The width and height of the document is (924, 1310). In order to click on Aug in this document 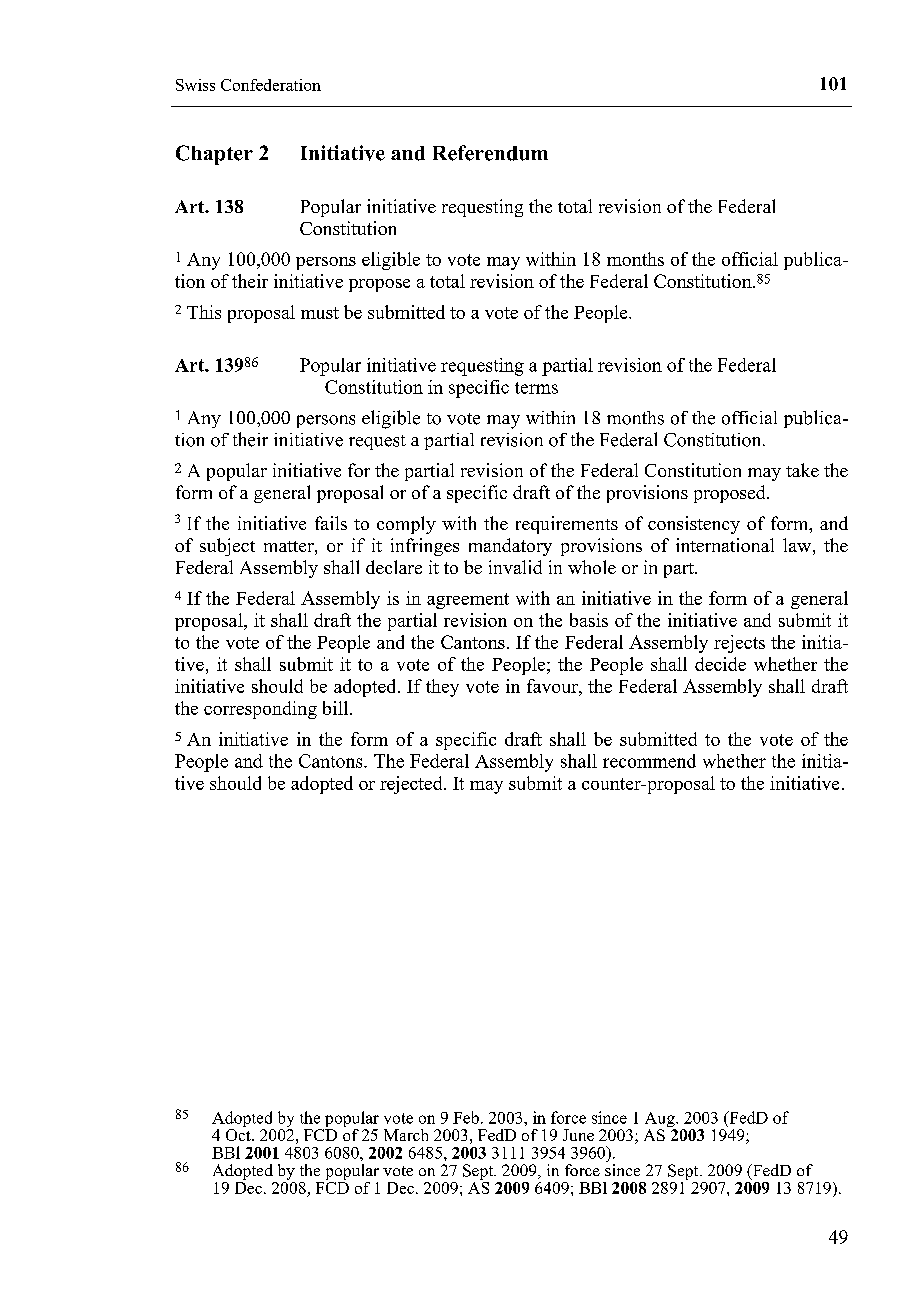, I will do `click(661, 1121)`.
